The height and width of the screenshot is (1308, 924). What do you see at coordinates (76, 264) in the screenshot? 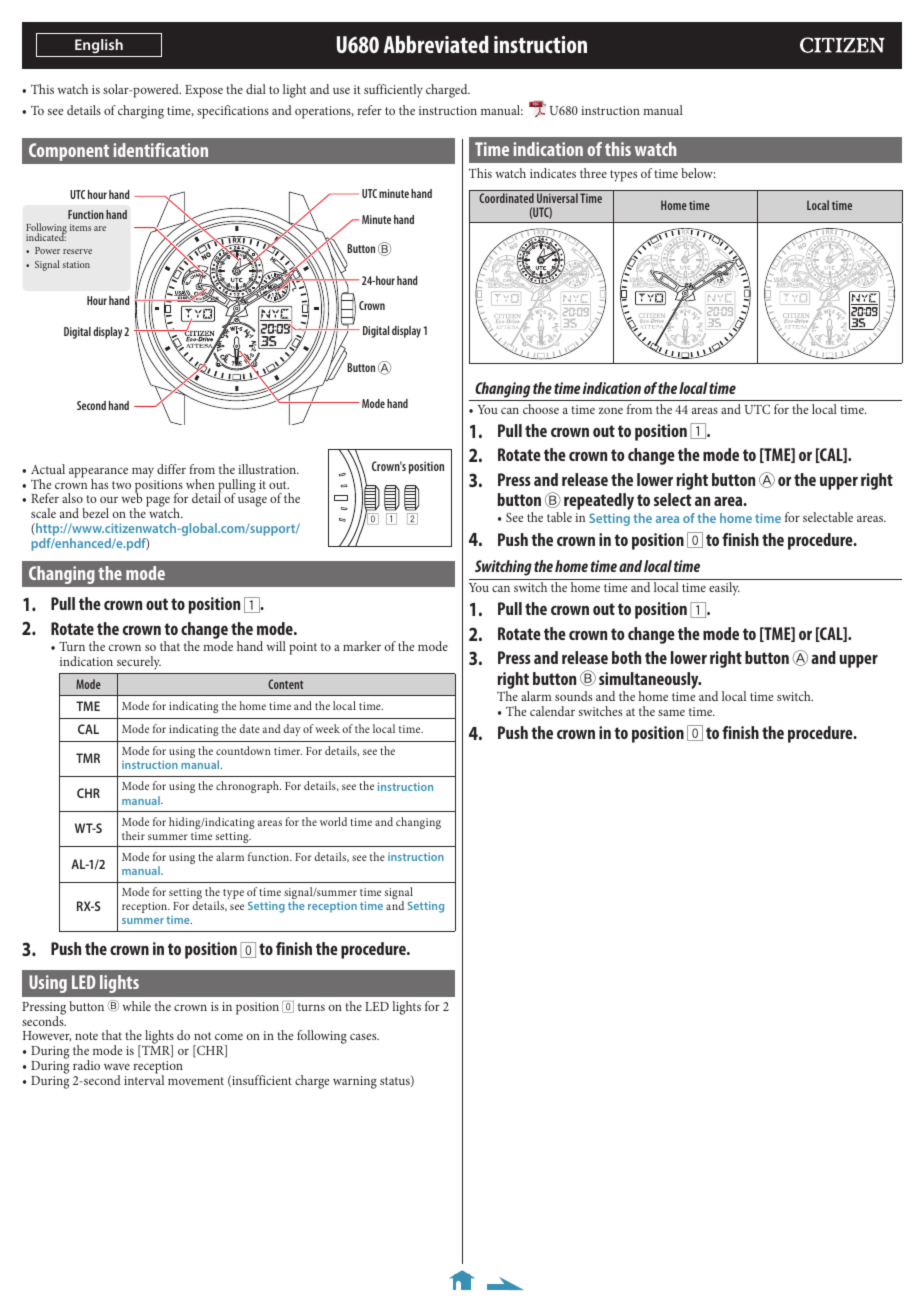
I see `station` at bounding box center [76, 264].
